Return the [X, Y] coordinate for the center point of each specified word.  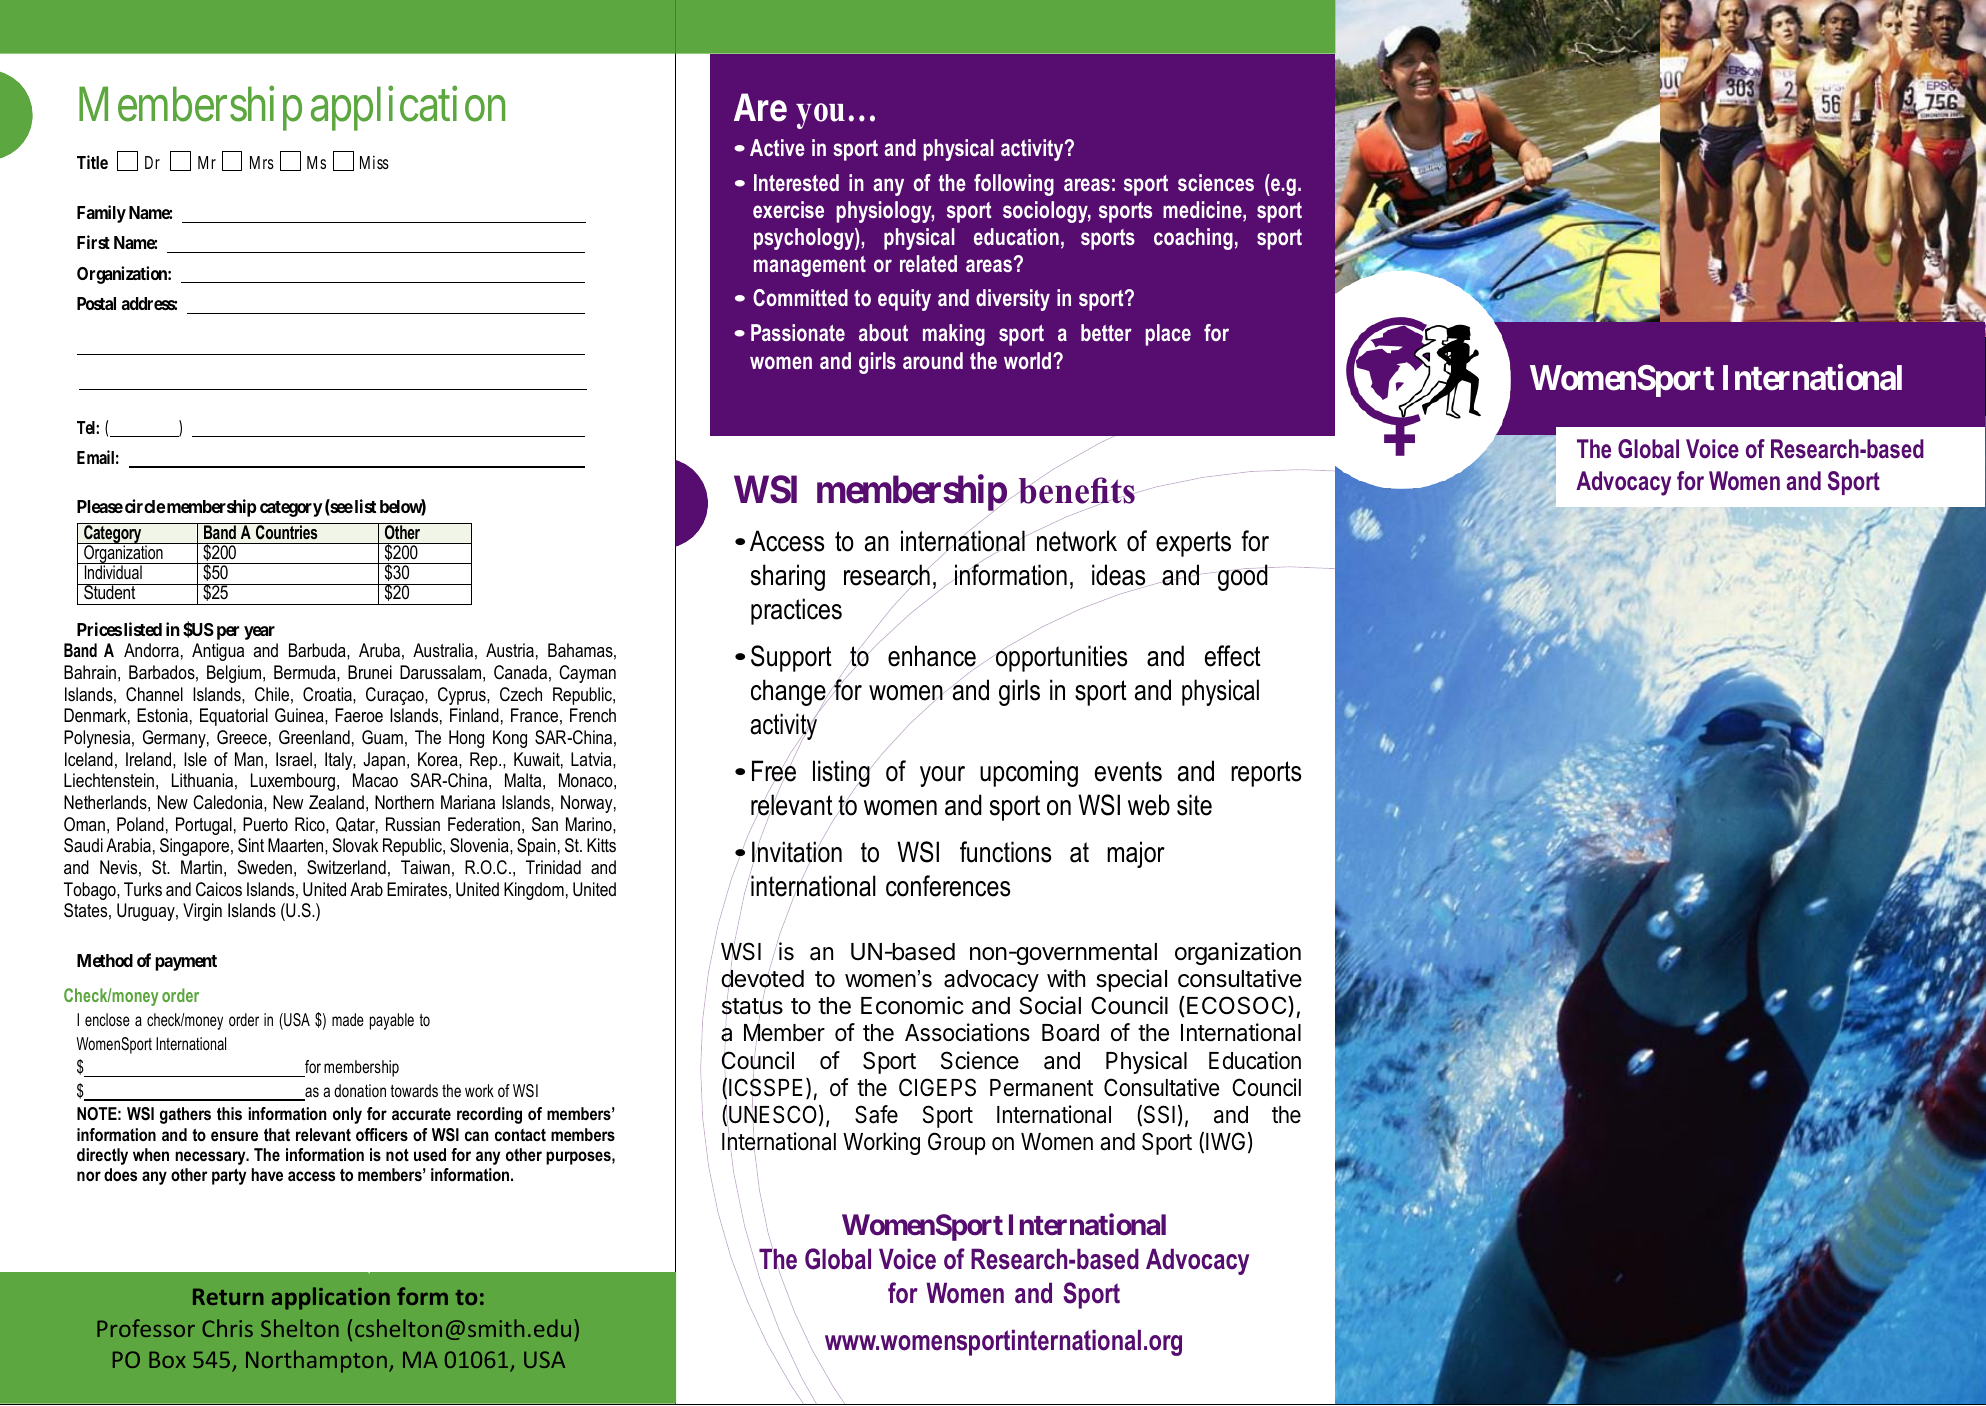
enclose [107, 1019]
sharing [788, 577]
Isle [195, 759]
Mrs [262, 162]
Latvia [592, 759]
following [1014, 185]
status [752, 1007]
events [1128, 771]
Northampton [316, 1361]
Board [1070, 1033]
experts [1193, 544]
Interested [796, 182]
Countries [287, 531]
